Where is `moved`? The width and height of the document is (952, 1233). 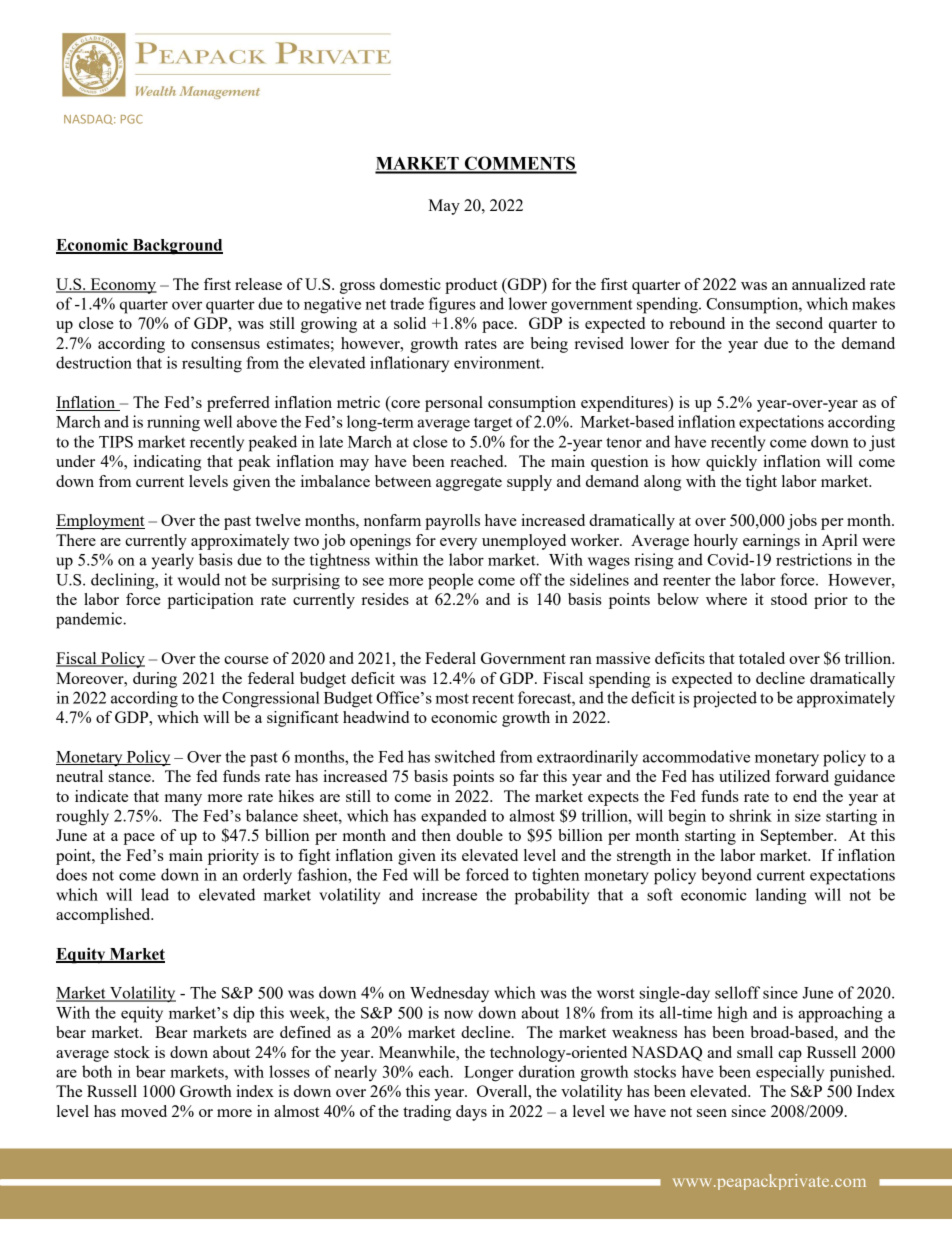 moved is located at coordinates (144, 1111).
